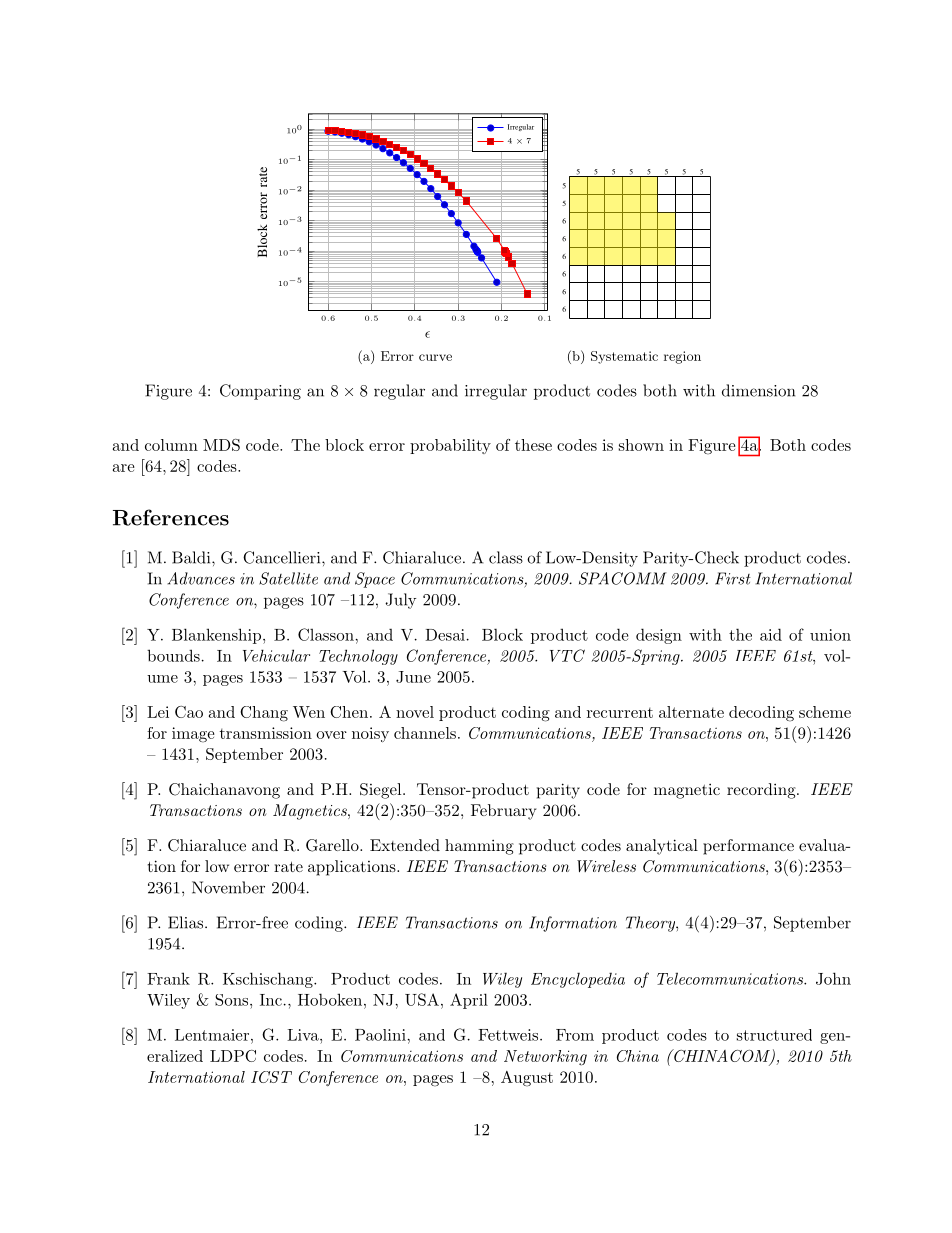 This screenshot has width=952, height=1233. I want to click on alternate, so click(691, 712).
